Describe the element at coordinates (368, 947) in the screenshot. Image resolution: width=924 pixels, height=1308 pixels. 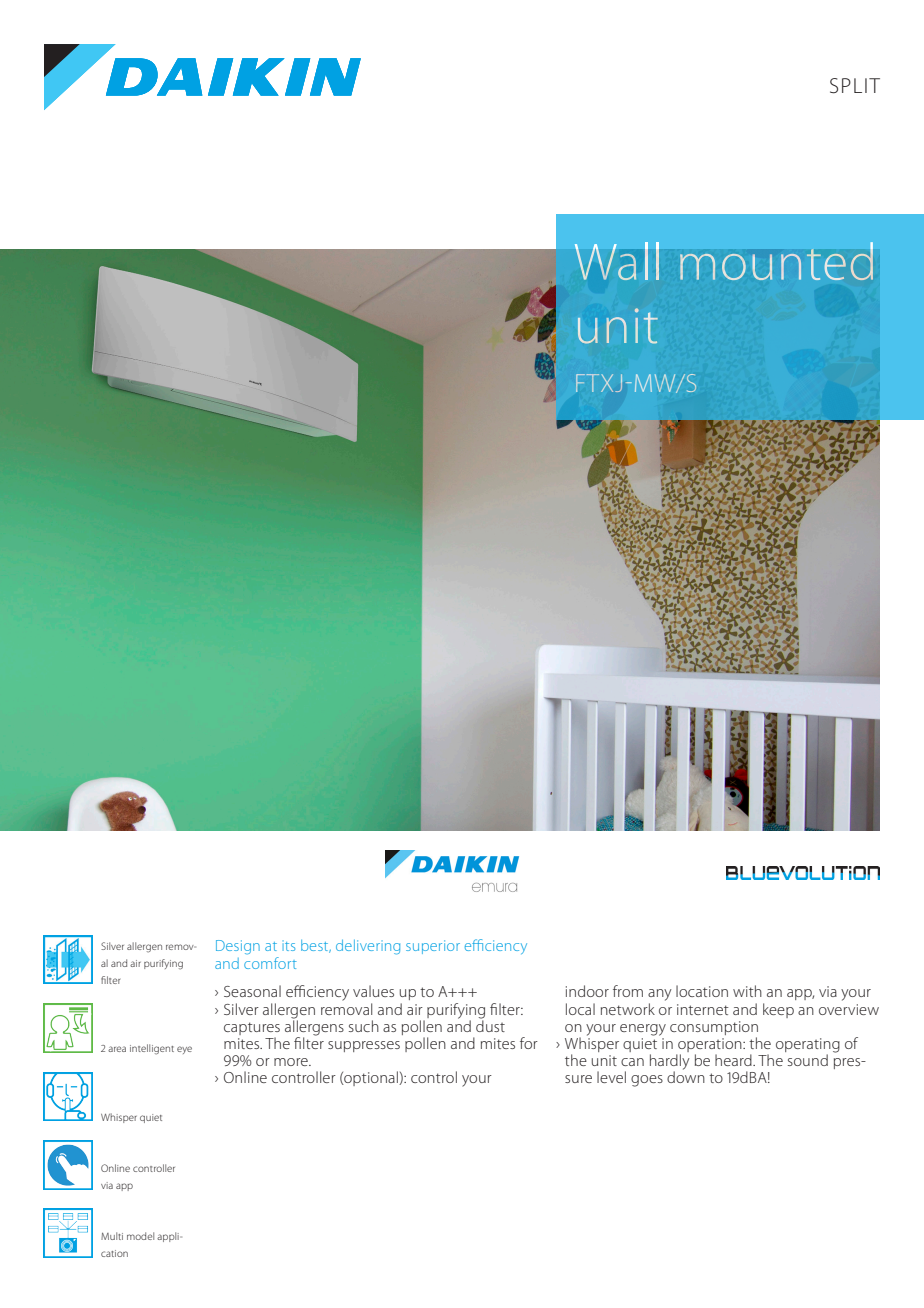
I see `delivering` at that location.
